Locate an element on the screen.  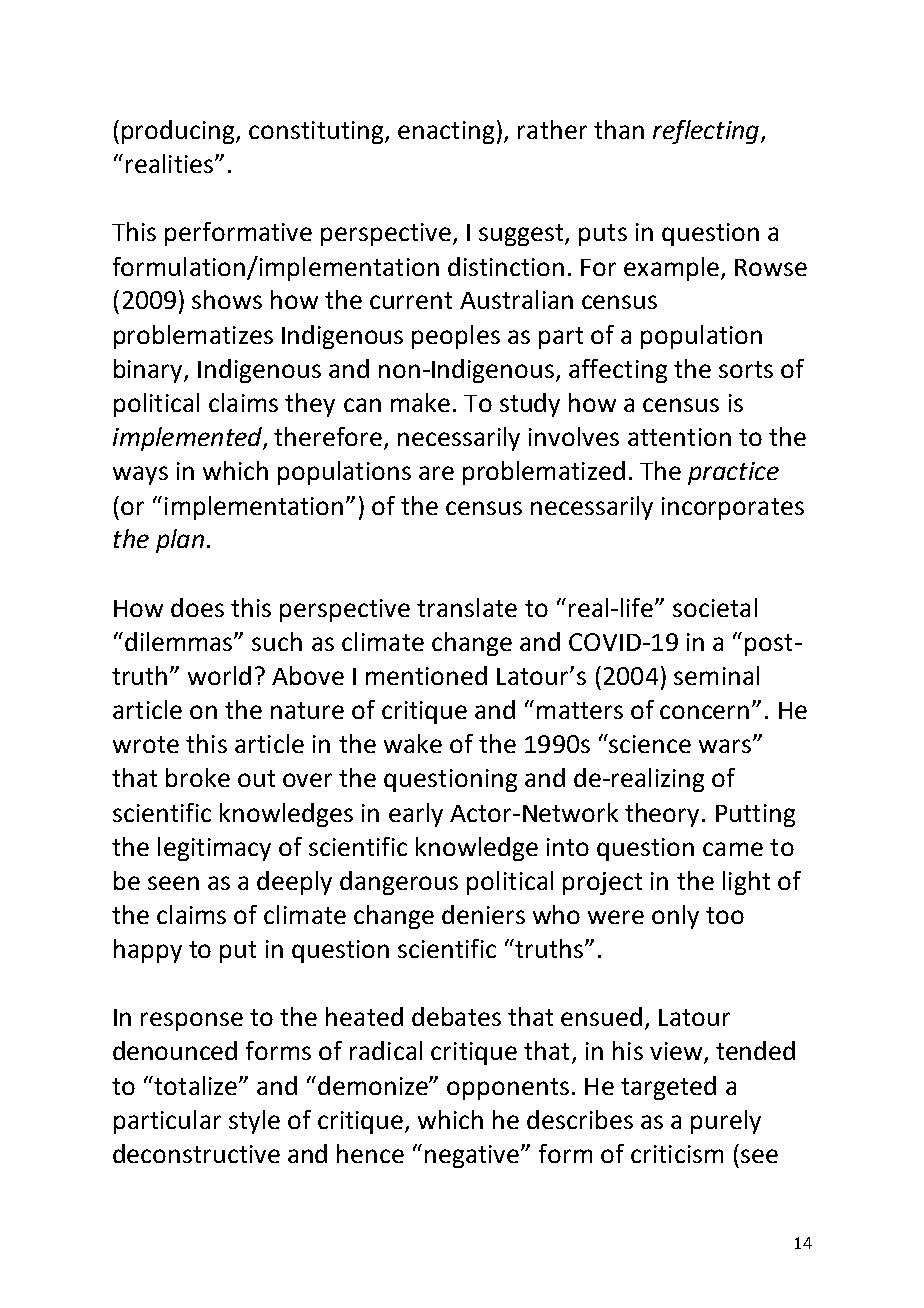
does is located at coordinates (197, 607).
